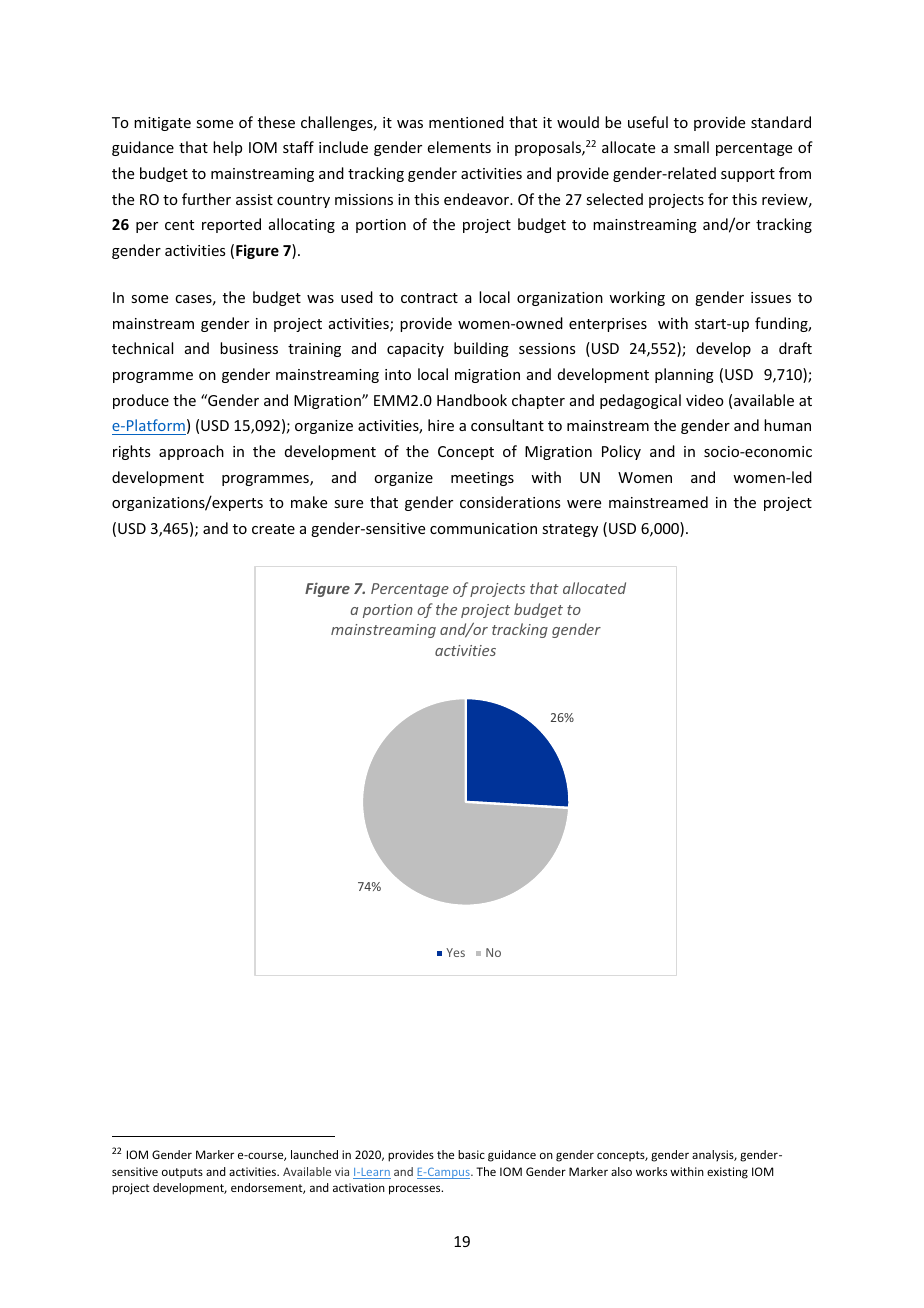  What do you see at coordinates (273, 529) in the image?
I see `create` at bounding box center [273, 529].
